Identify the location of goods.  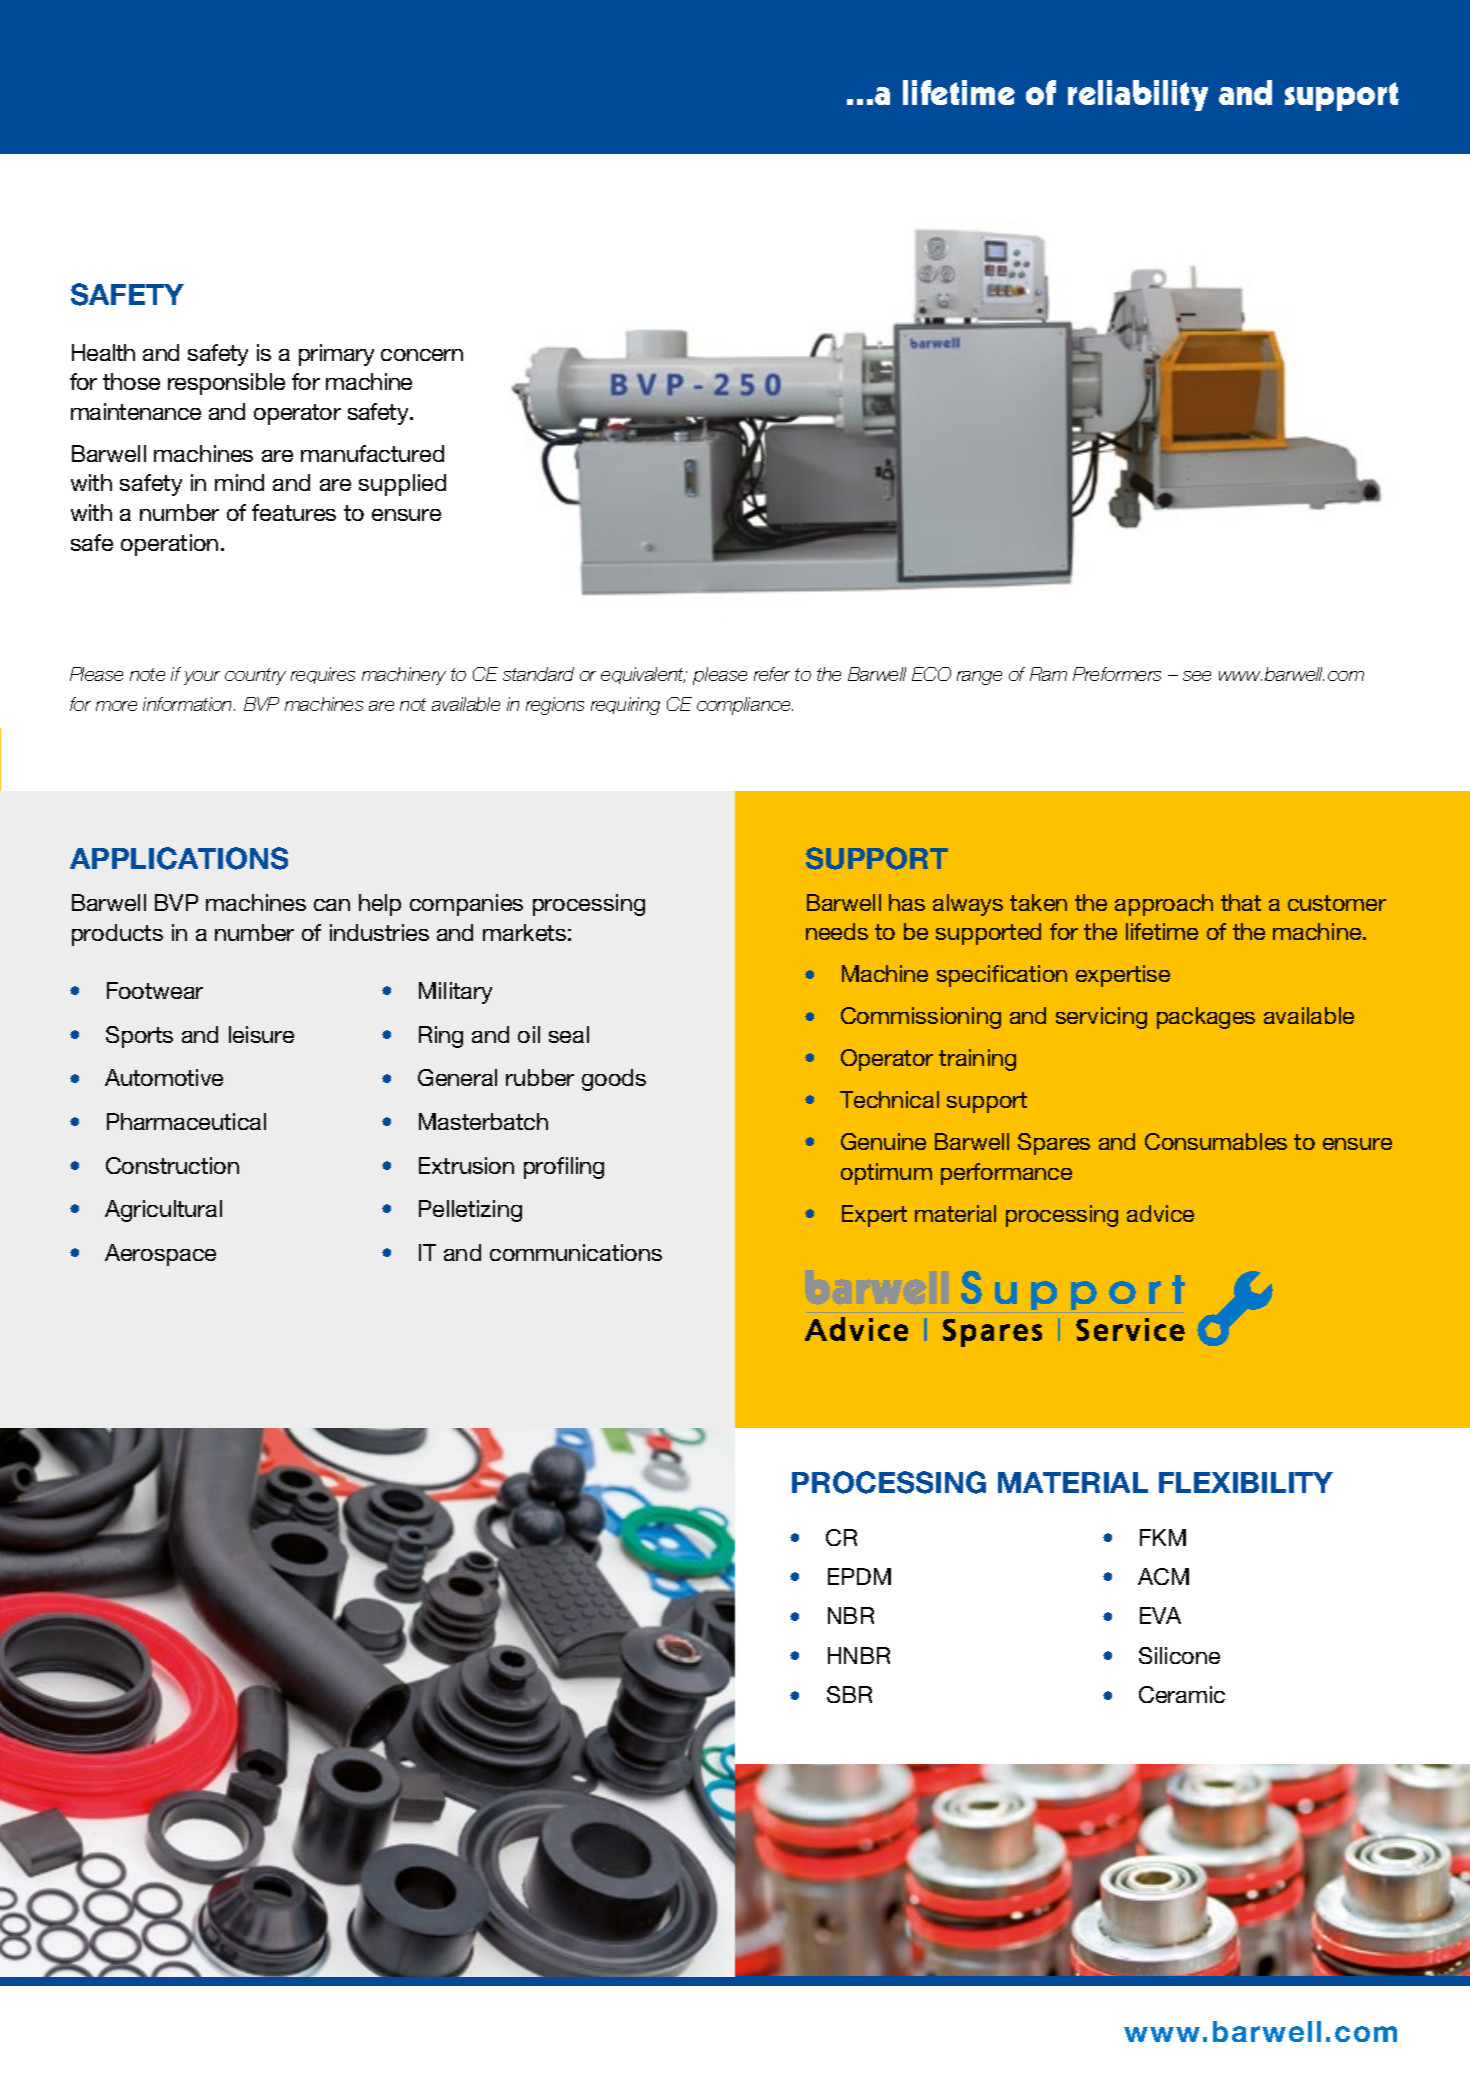
(614, 1080).
